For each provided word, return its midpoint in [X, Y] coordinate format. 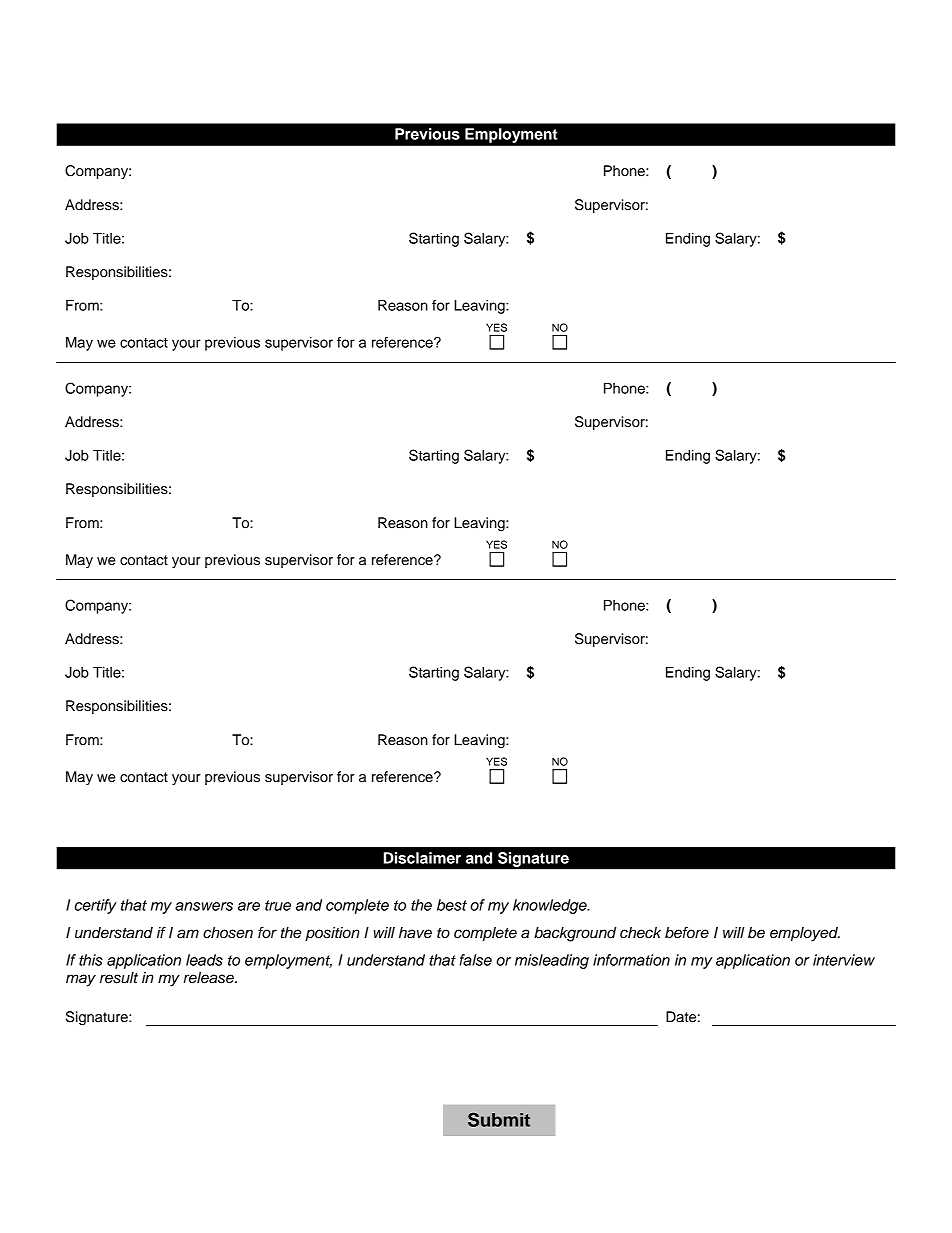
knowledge [551, 906]
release [209, 978]
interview [844, 960]
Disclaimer [422, 858]
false [476, 960]
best [452, 905]
